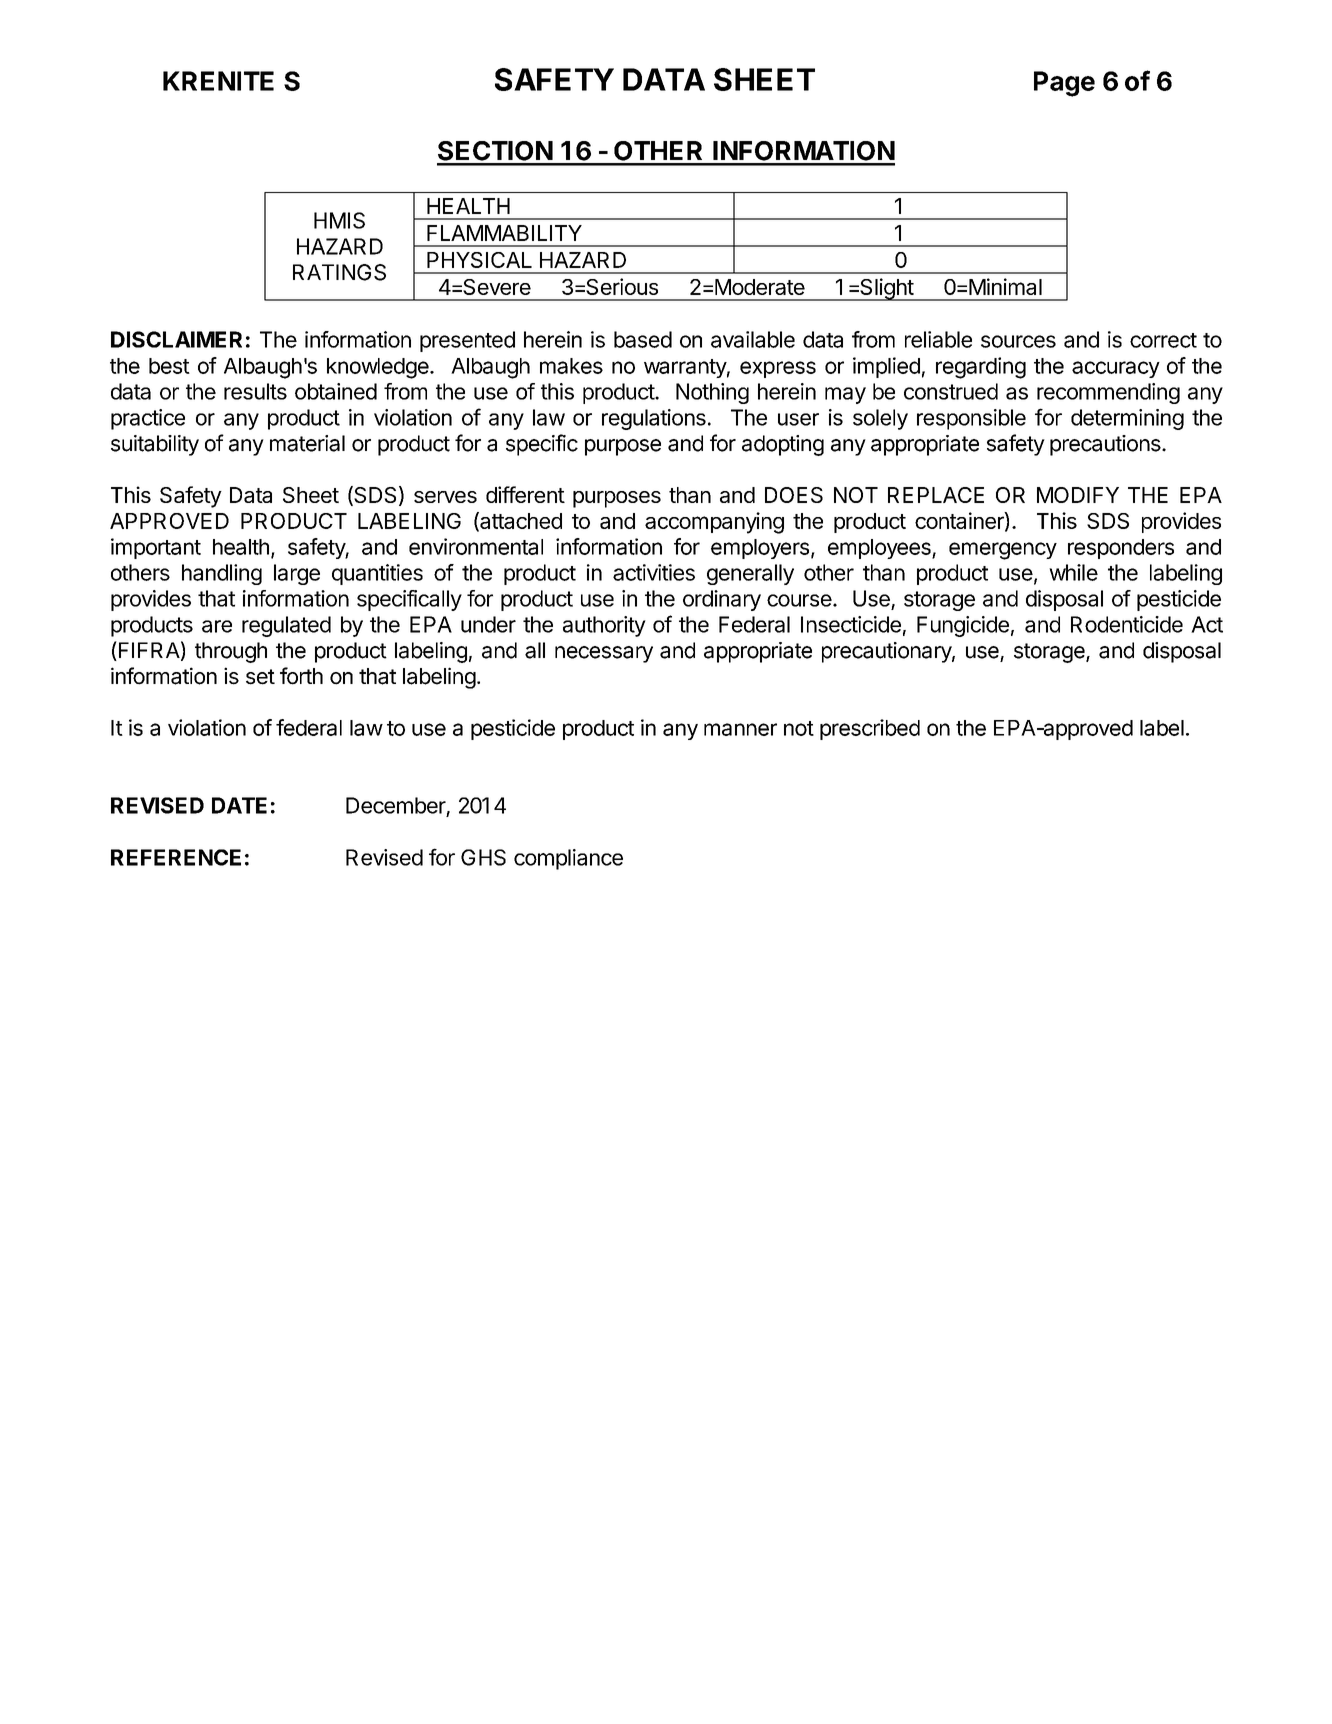 This screenshot has height=1724, width=1332. I want to click on DISCLAIMER, so click(176, 339).
